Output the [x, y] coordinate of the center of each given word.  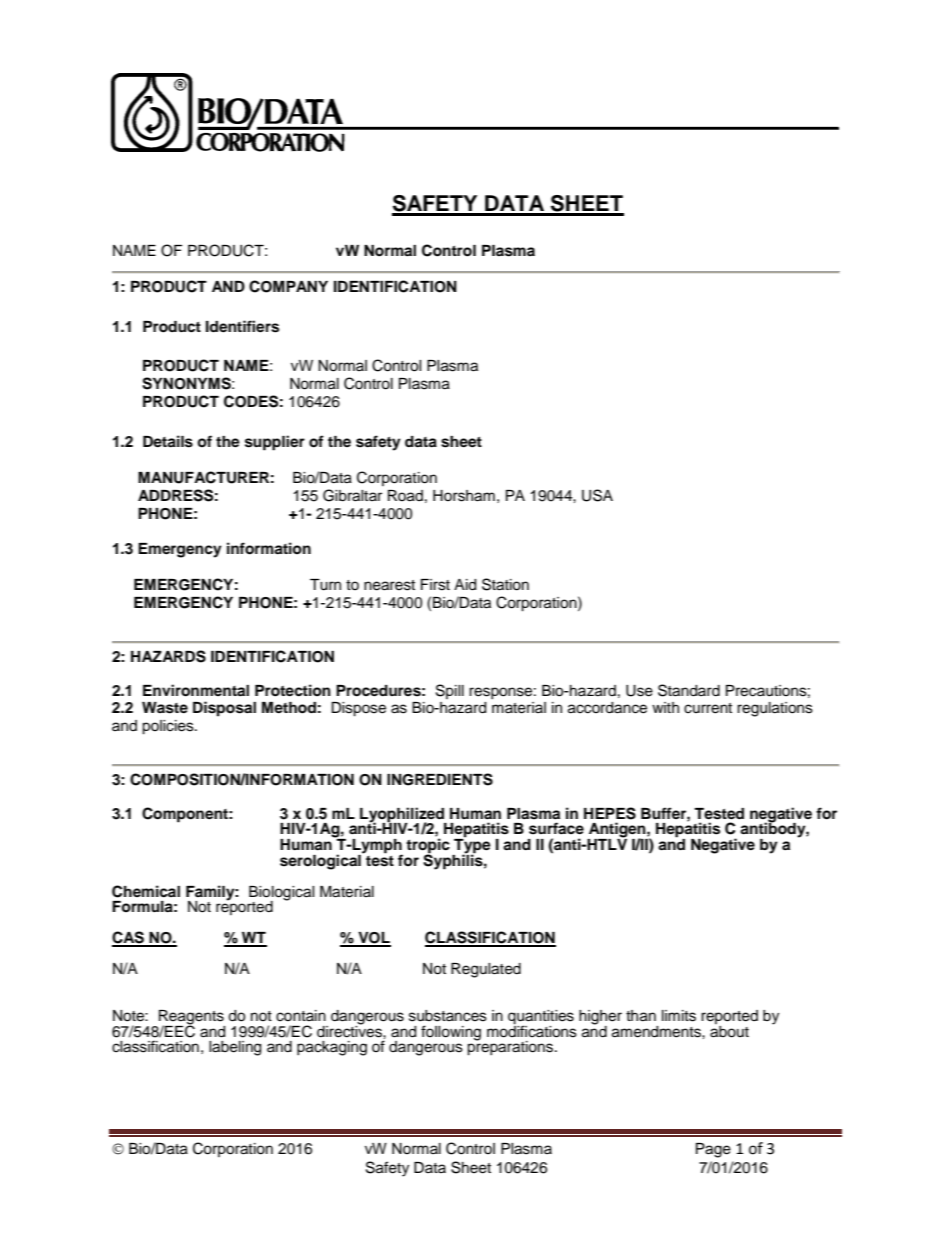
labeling [235, 1048]
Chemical [146, 891]
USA [597, 495]
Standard [689, 690]
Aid [465, 585]
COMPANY [288, 286]
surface [556, 828]
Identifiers [242, 326]
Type [471, 846]
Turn [325, 585]
